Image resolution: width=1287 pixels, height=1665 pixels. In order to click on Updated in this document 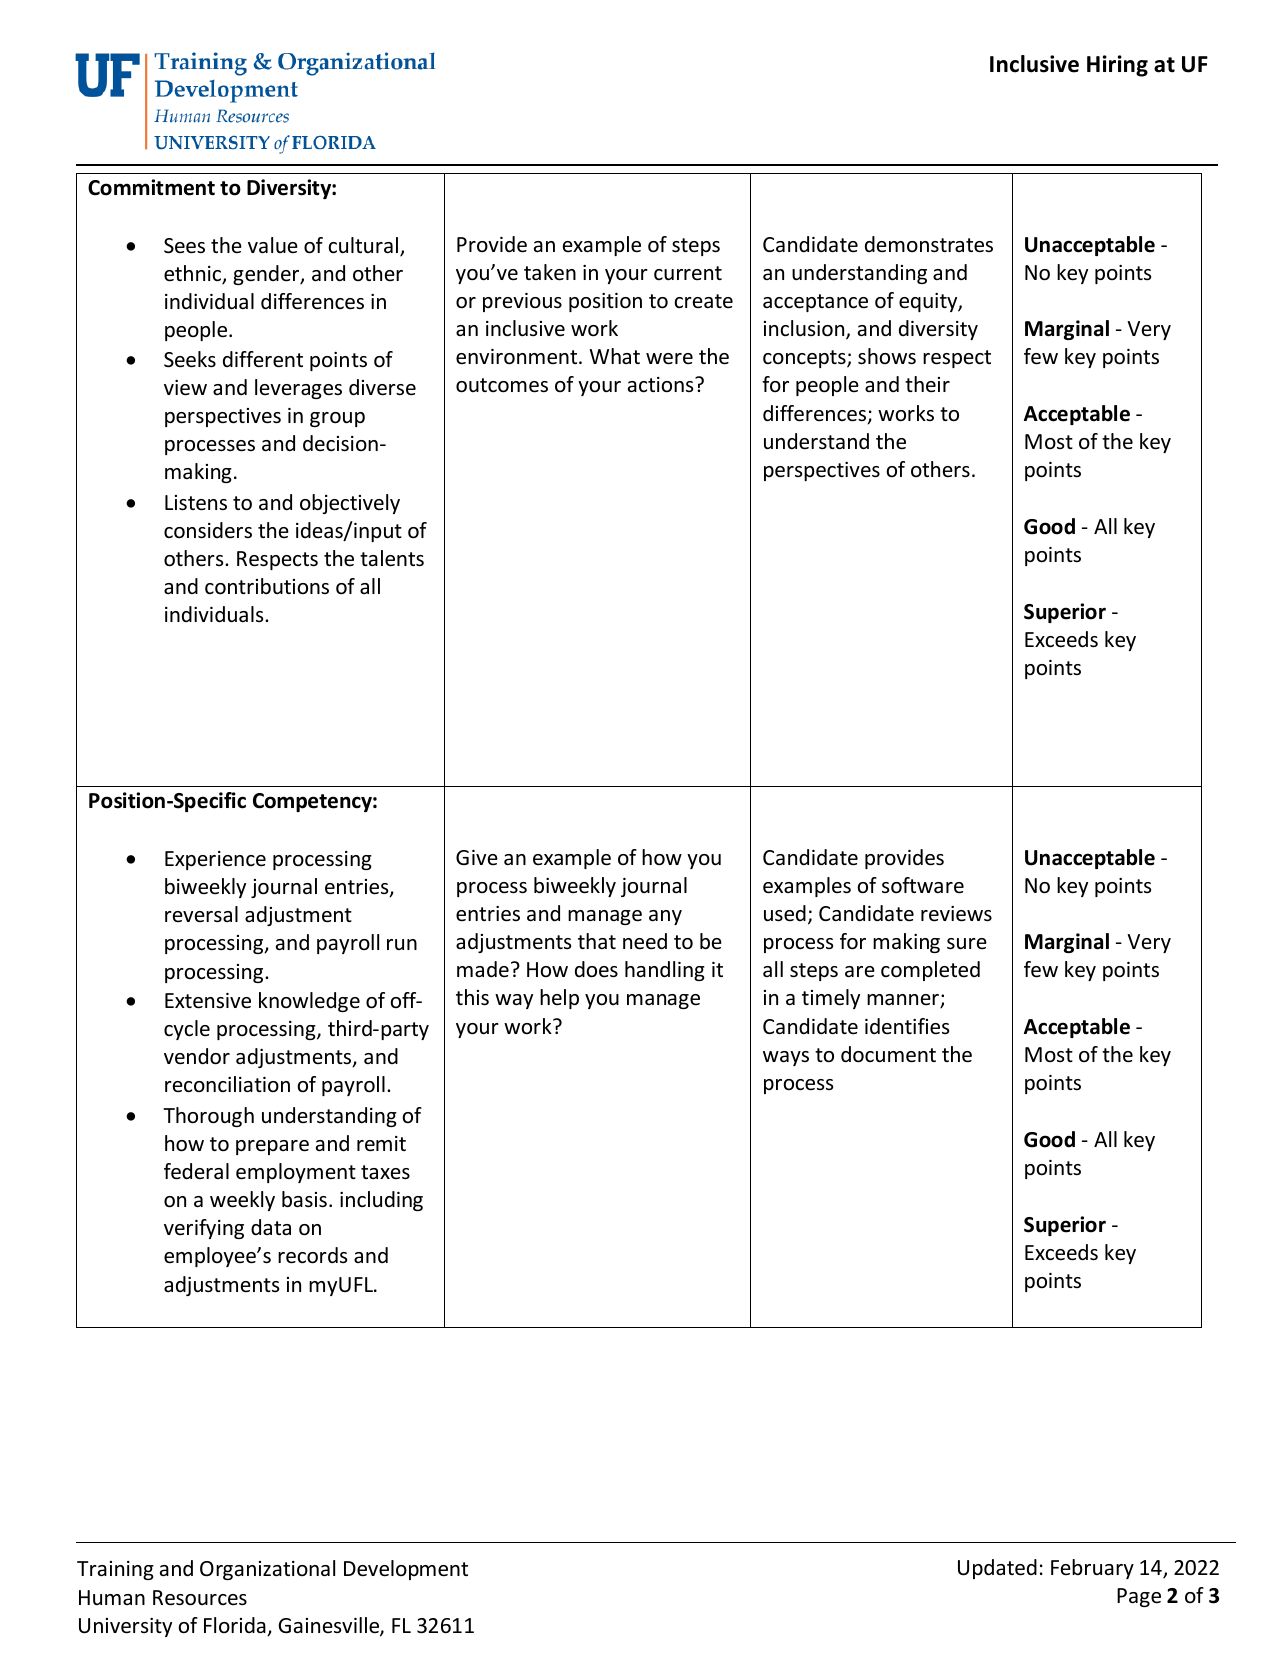, I will do `click(997, 1569)`.
